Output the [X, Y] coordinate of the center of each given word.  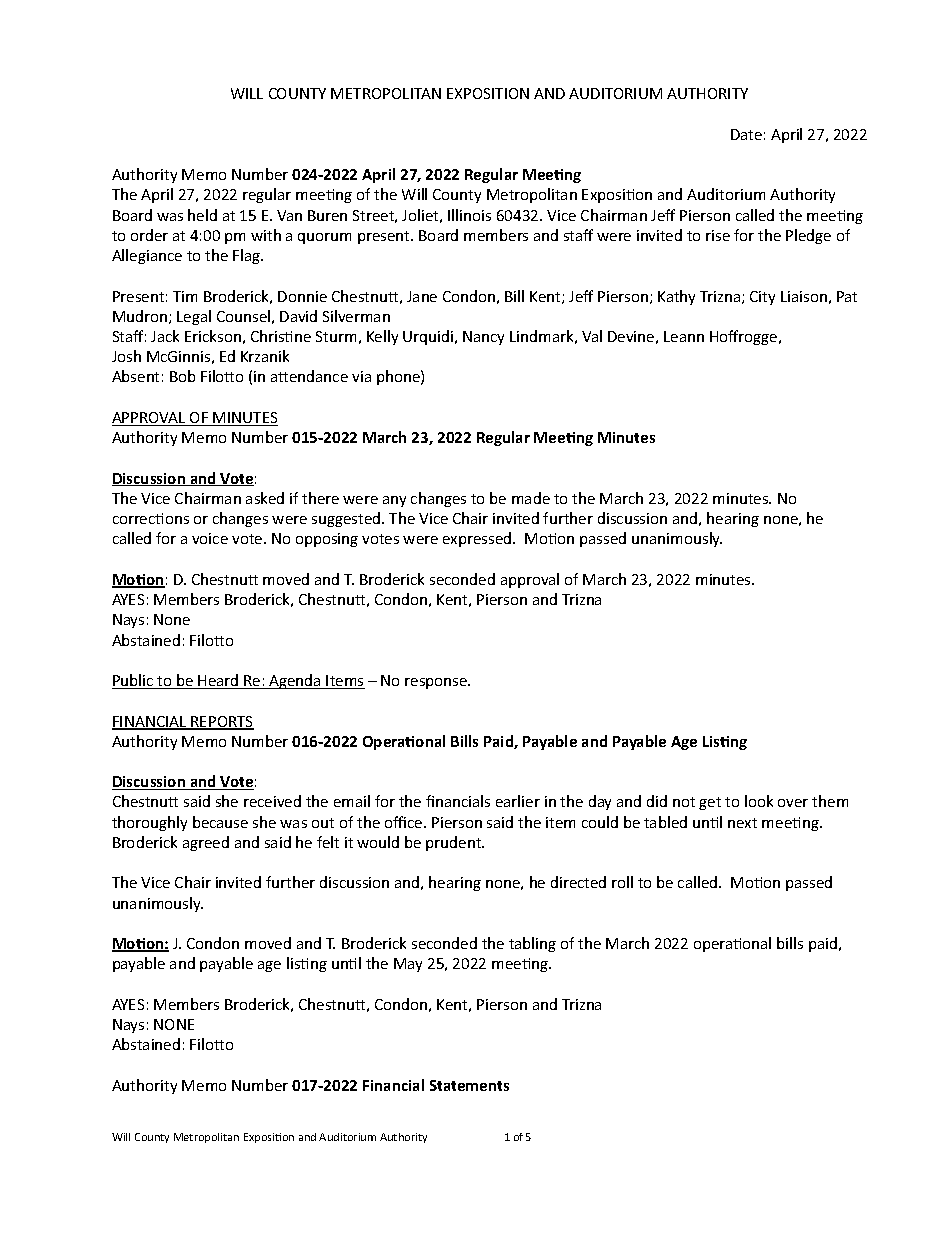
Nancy [483, 338]
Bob [182, 376]
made [531, 498]
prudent [455, 843]
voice [210, 538]
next [742, 823]
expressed [478, 539]
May [408, 965]
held [202, 215]
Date [746, 134]
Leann [684, 336]
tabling [532, 944]
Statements [469, 1085]
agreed [206, 843]
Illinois [469, 215]
